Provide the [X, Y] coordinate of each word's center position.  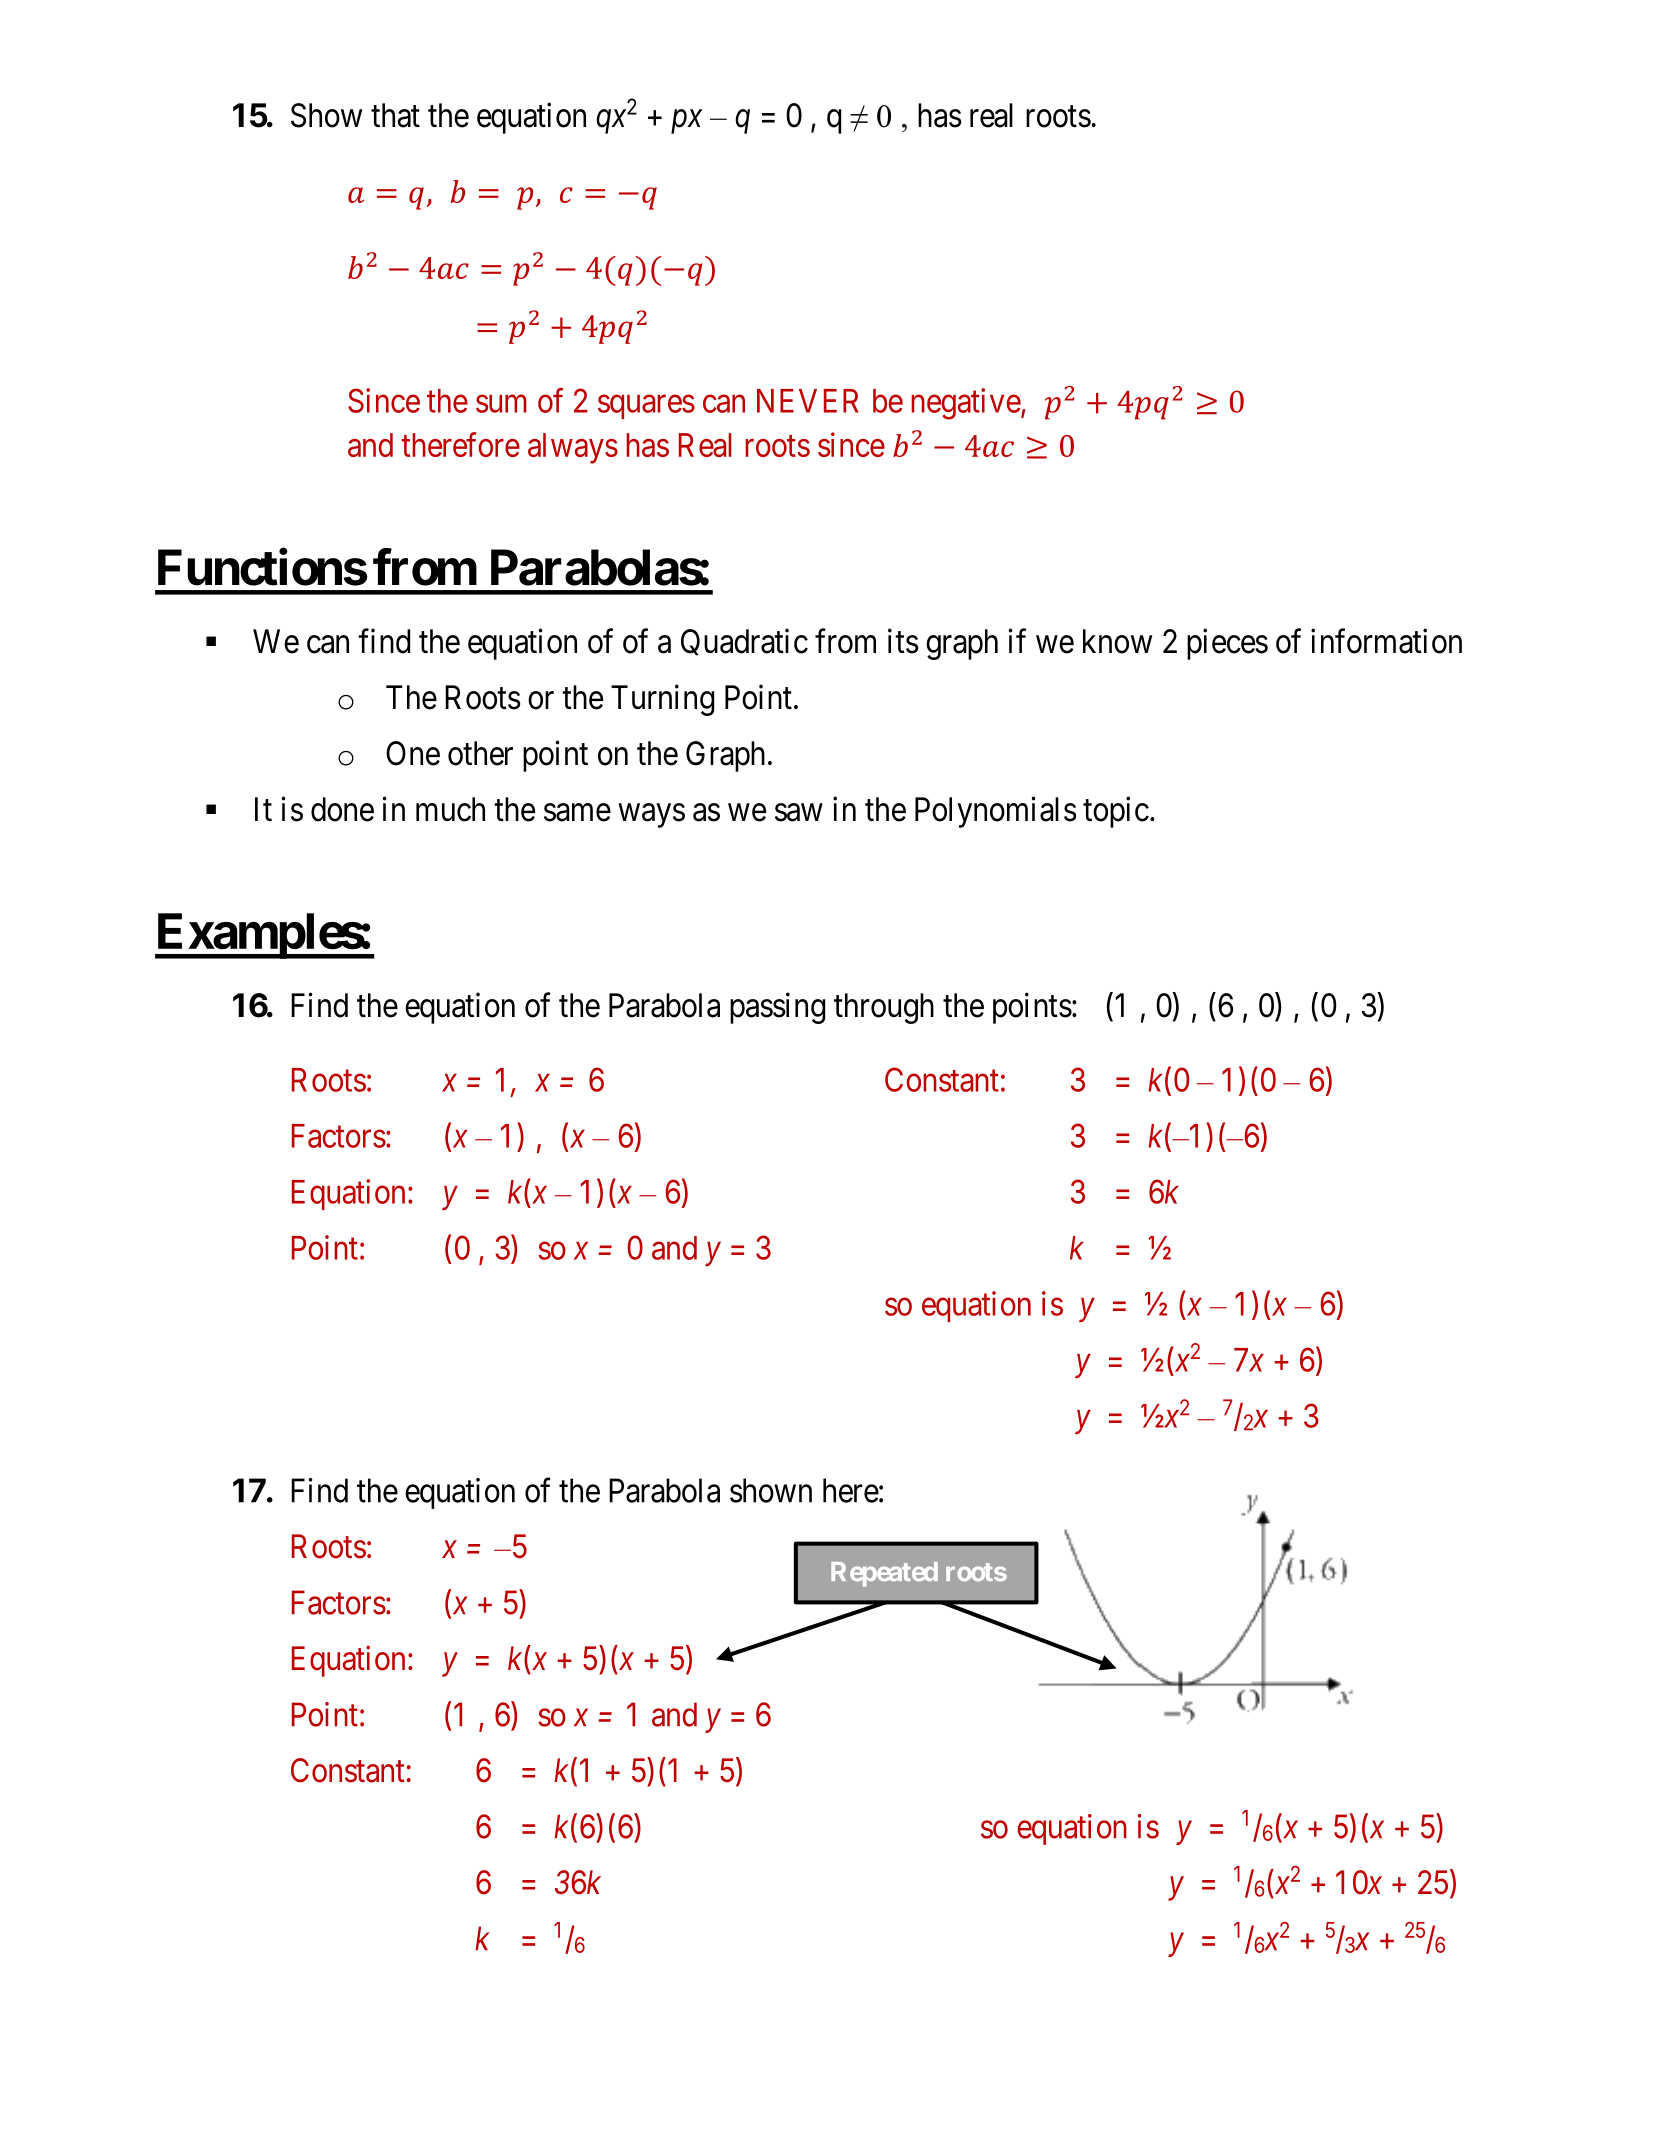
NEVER [808, 401]
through [884, 1008]
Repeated [884, 1574]
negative [966, 404]
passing [778, 1008]
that [395, 115]
